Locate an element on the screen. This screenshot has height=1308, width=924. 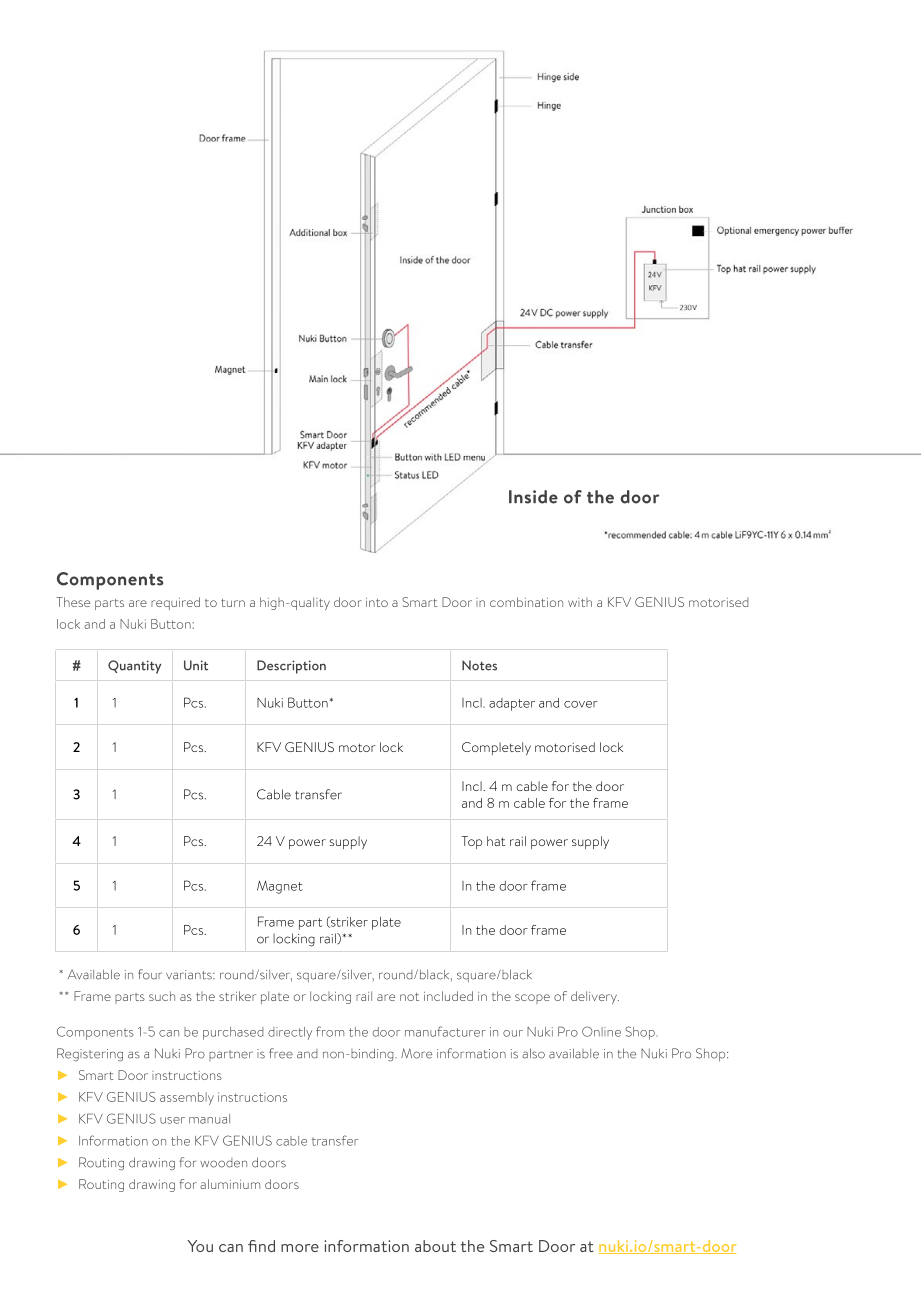
You is located at coordinates (200, 1246).
